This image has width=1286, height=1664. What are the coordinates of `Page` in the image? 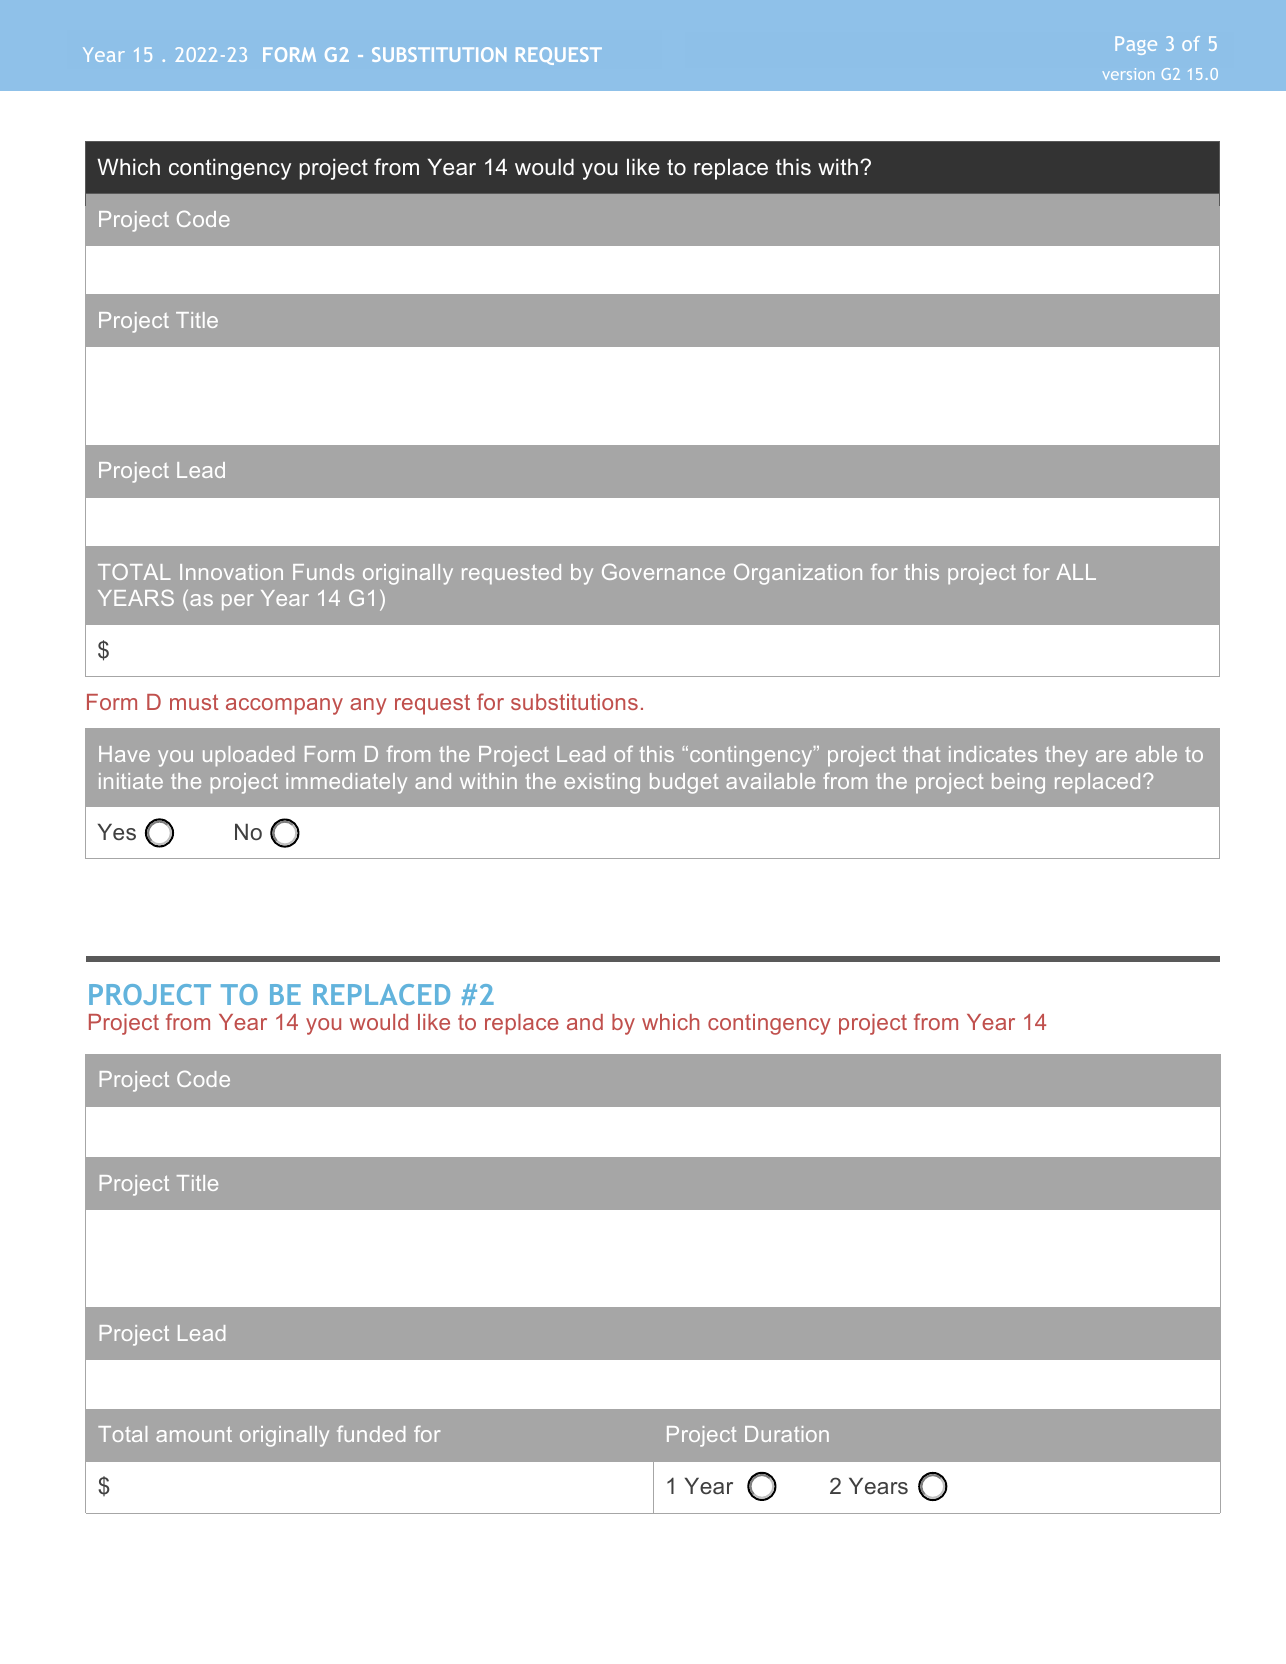 It's located at (1136, 45).
